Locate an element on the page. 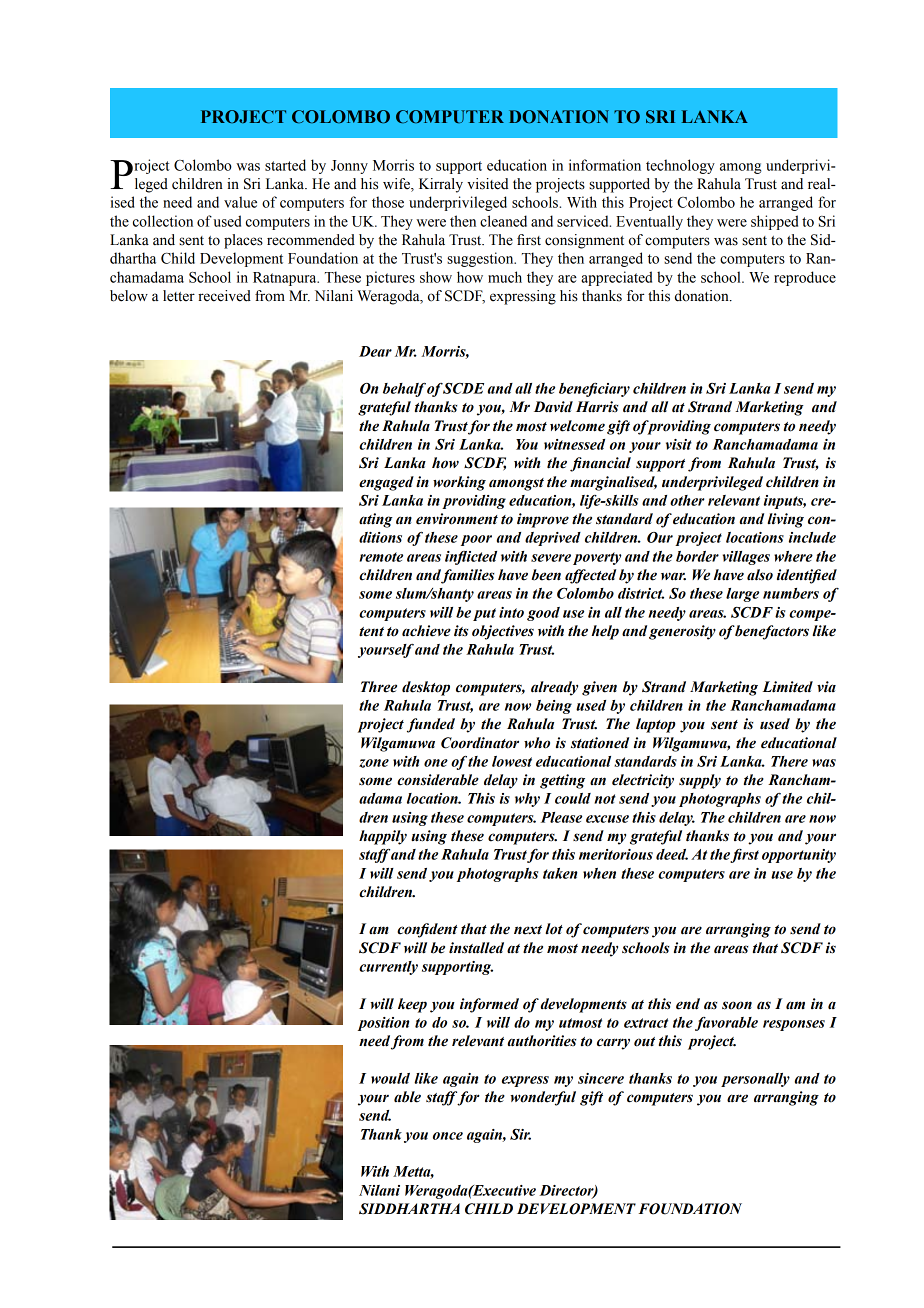 The height and width of the page is (1308, 924). living is located at coordinates (785, 520).
